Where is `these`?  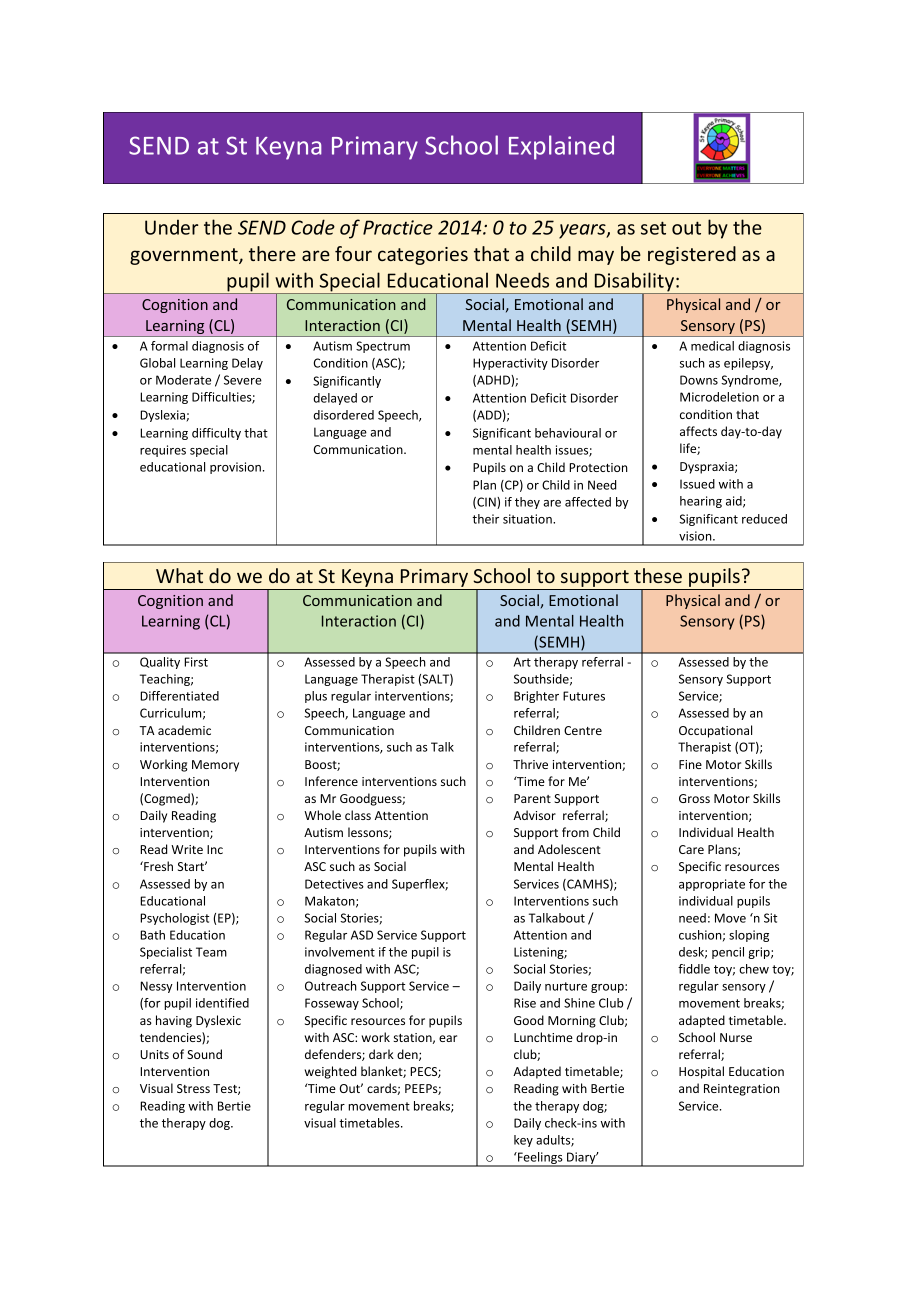
these is located at coordinates (658, 575).
